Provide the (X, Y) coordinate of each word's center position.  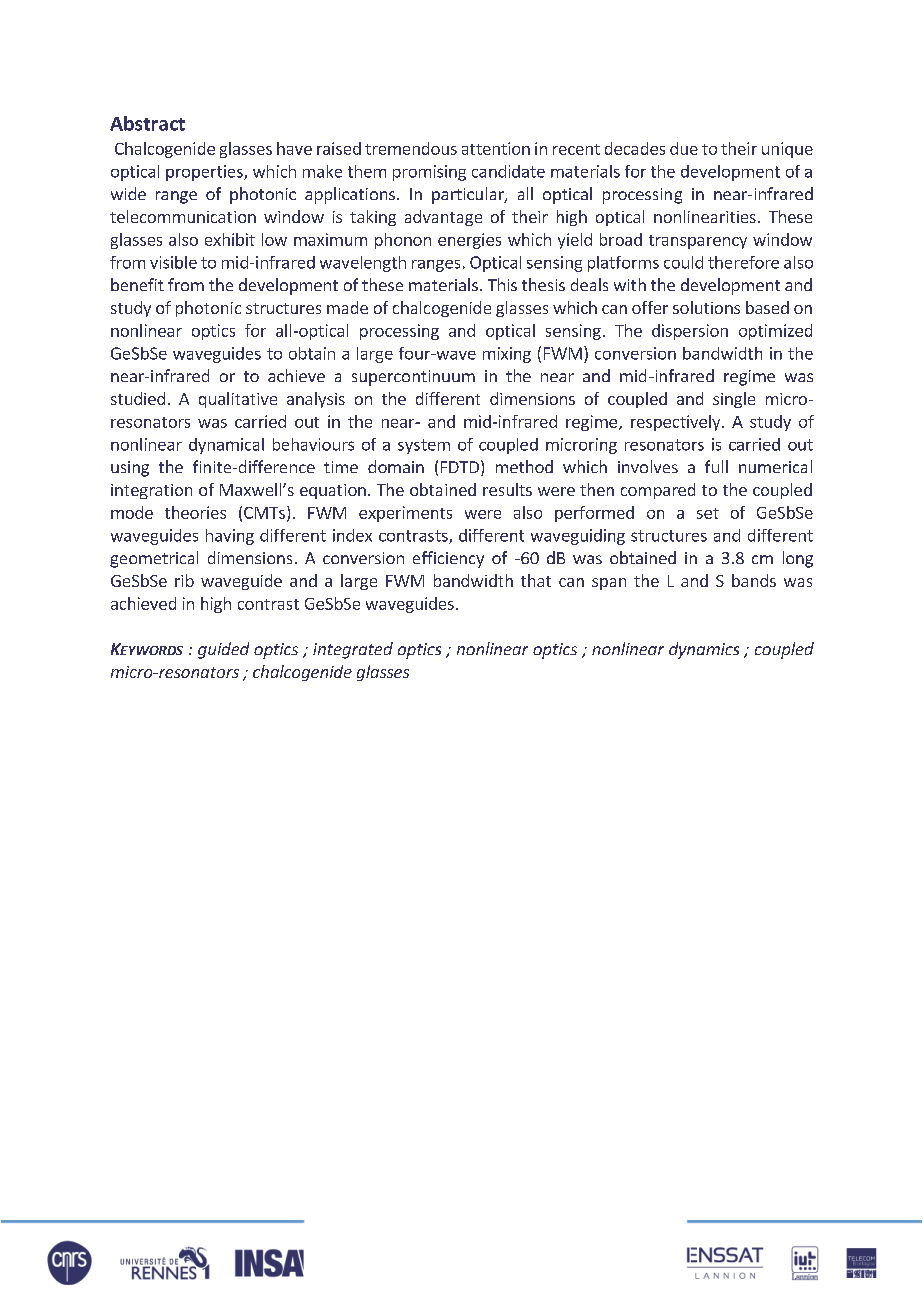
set (708, 513)
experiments (405, 514)
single (734, 400)
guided (223, 650)
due (684, 148)
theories (195, 512)
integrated (353, 650)
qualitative (238, 400)
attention (496, 148)
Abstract (147, 123)
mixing (507, 355)
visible (173, 262)
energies (469, 241)
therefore (743, 262)
